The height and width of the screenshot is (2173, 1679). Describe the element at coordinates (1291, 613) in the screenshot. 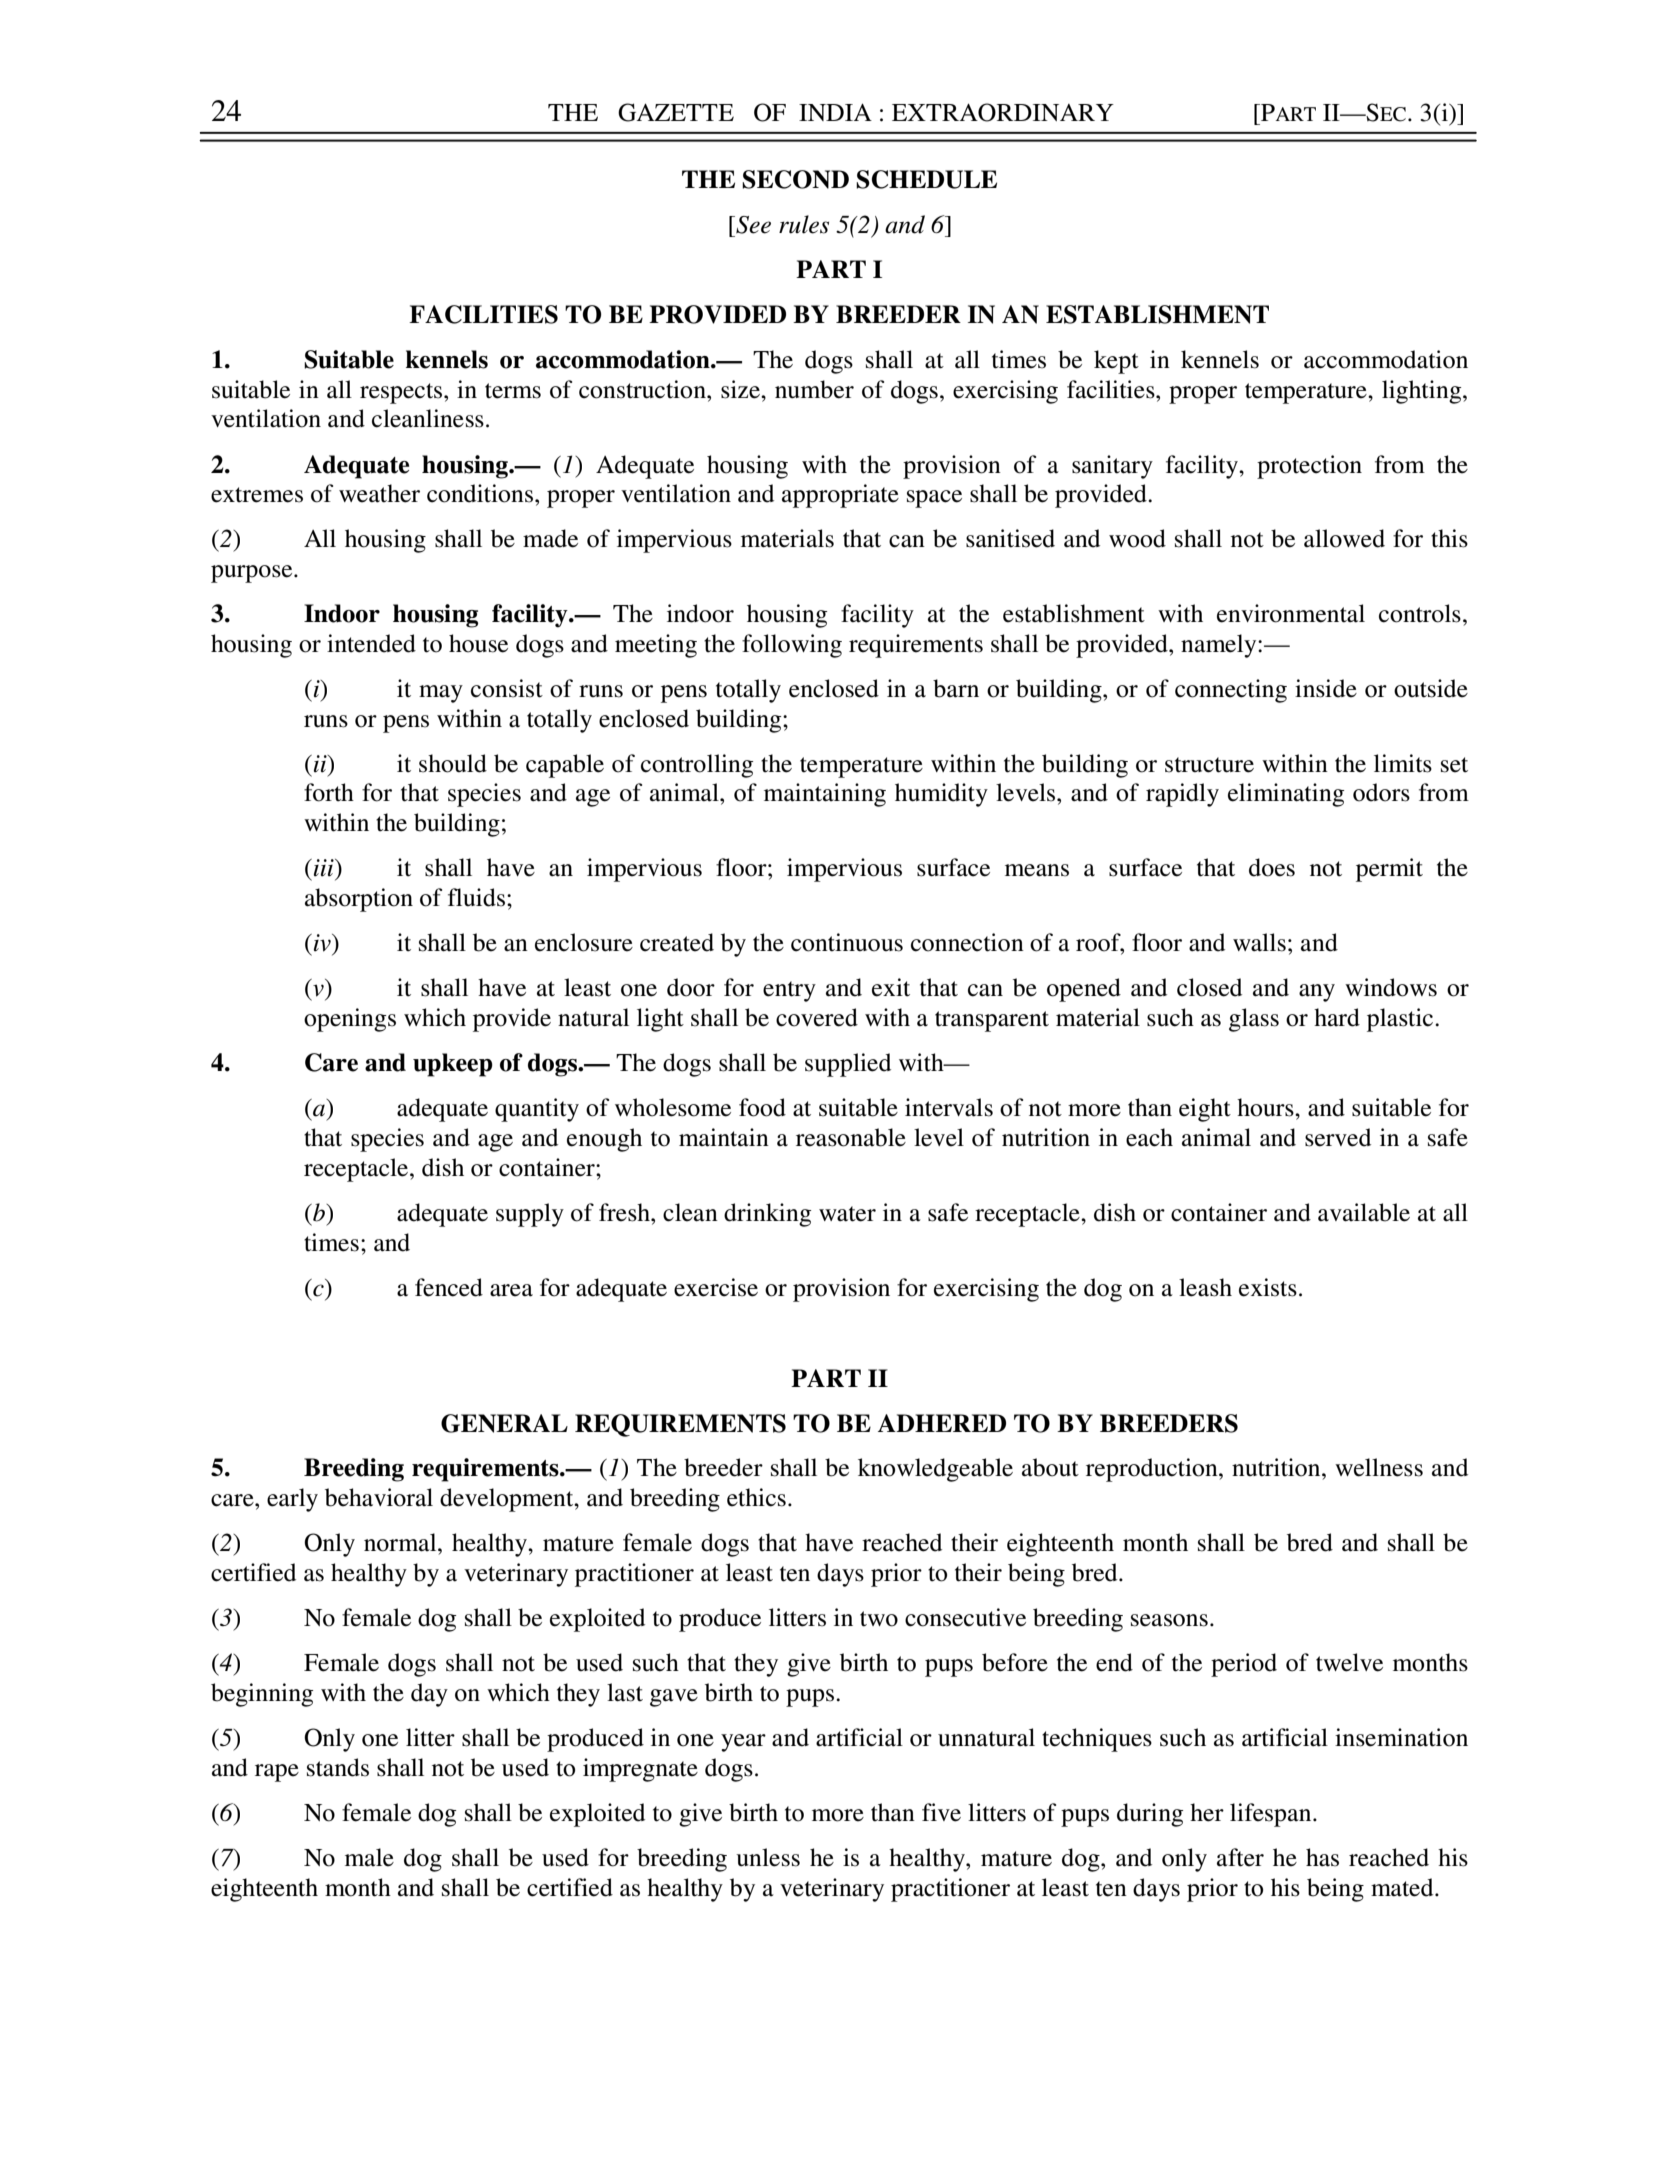

I see `environmental` at that location.
